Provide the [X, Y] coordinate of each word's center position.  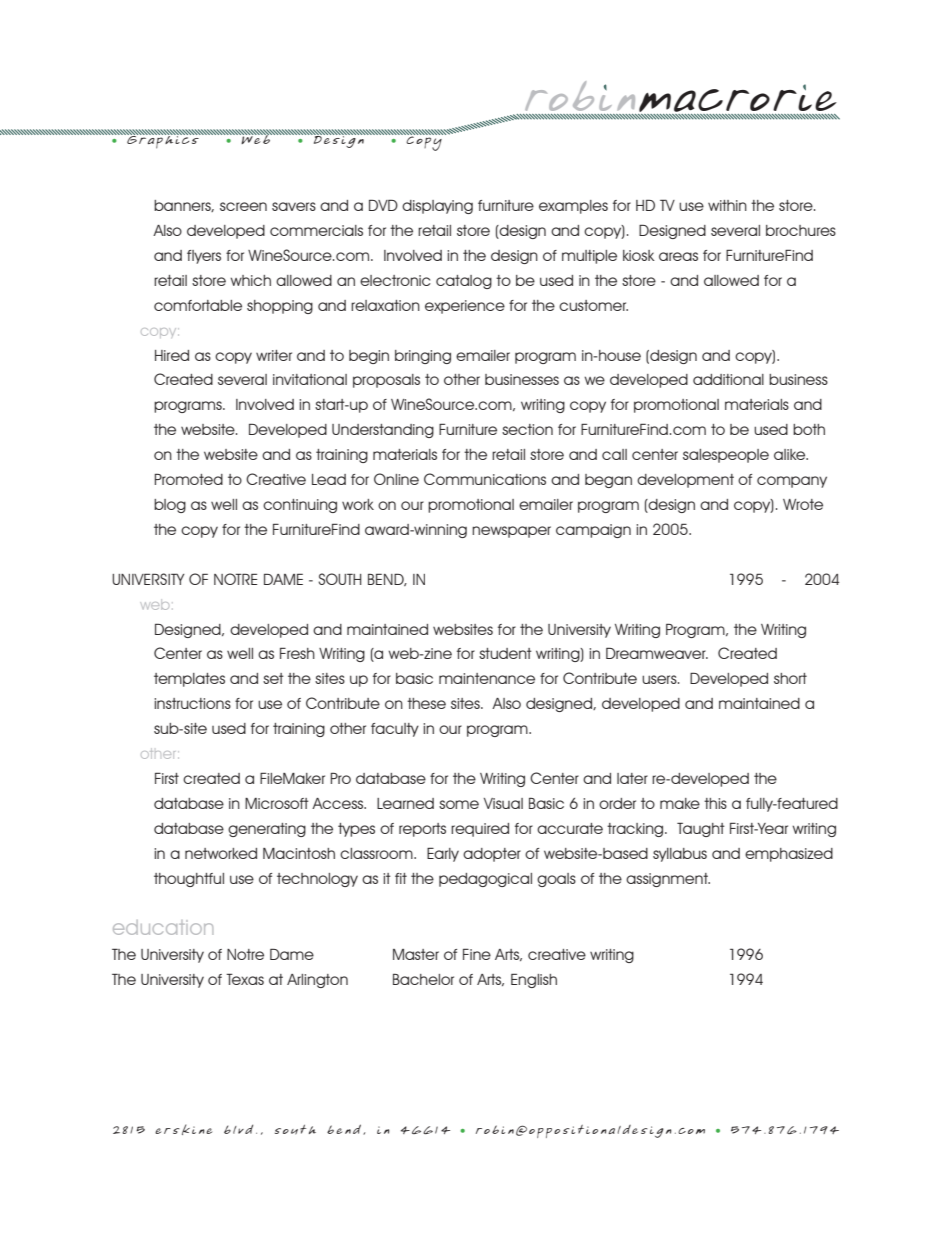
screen [243, 206]
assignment [668, 880]
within [727, 205]
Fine [477, 954]
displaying [437, 207]
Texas [245, 979]
